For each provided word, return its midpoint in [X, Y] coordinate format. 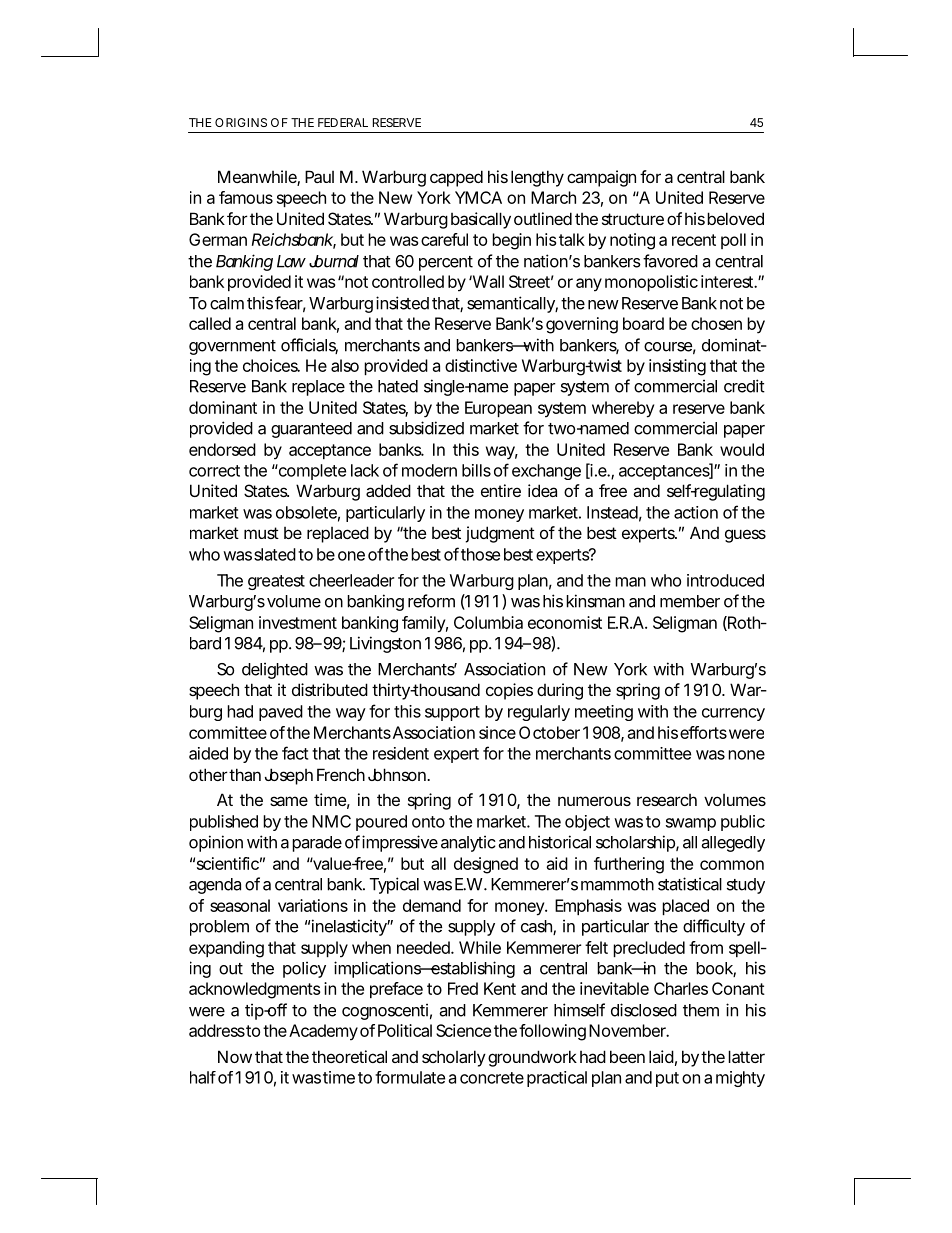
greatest [276, 582]
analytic [470, 843]
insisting [677, 367]
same [289, 801]
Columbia [488, 622]
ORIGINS [241, 122]
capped [456, 178]
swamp [691, 824]
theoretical [349, 1056]
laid [663, 1058]
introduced [725, 580]
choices [271, 365]
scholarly [454, 1058]
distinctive [481, 365]
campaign [604, 178]
